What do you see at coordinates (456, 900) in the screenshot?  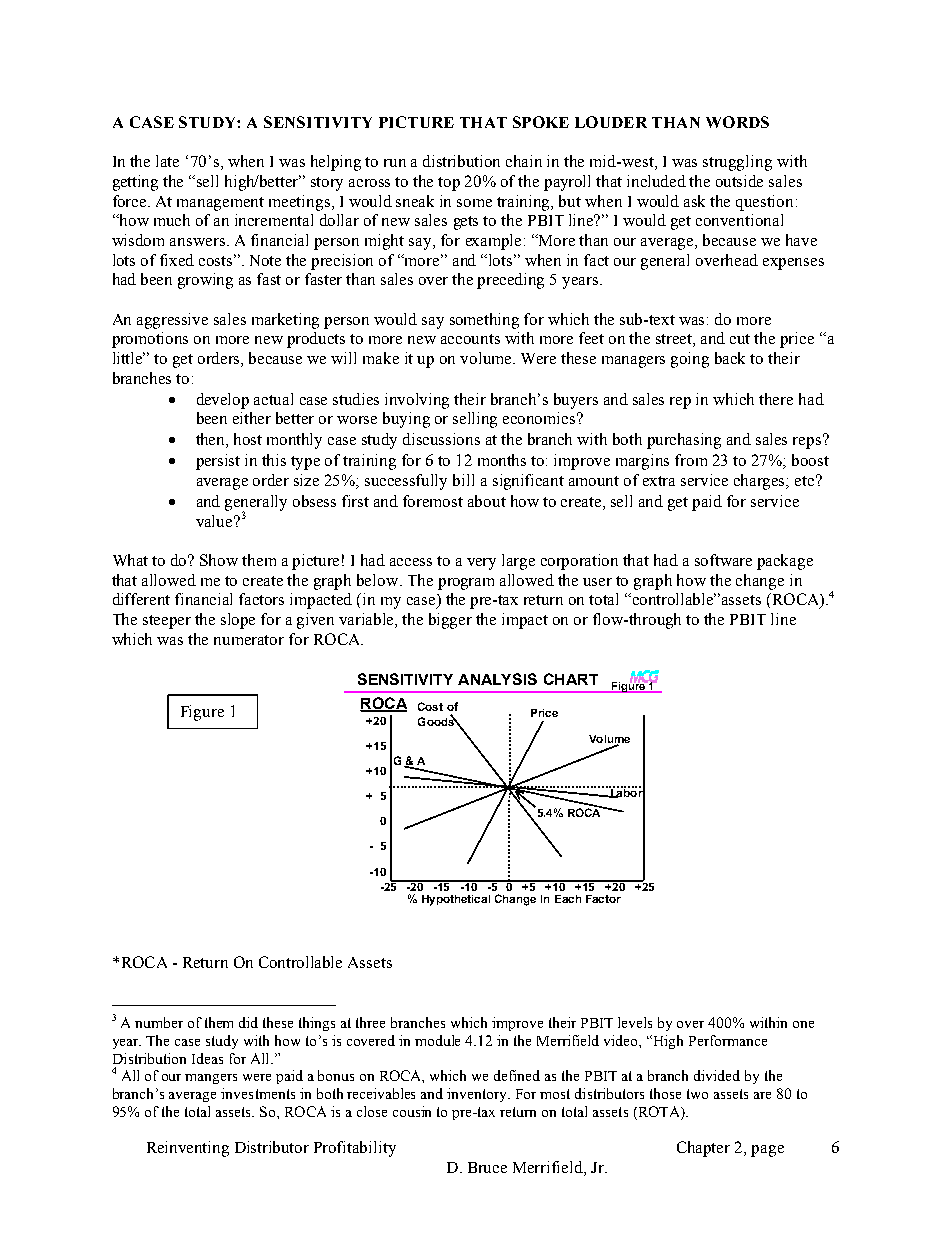 I see `Hypothetical` at bounding box center [456, 900].
